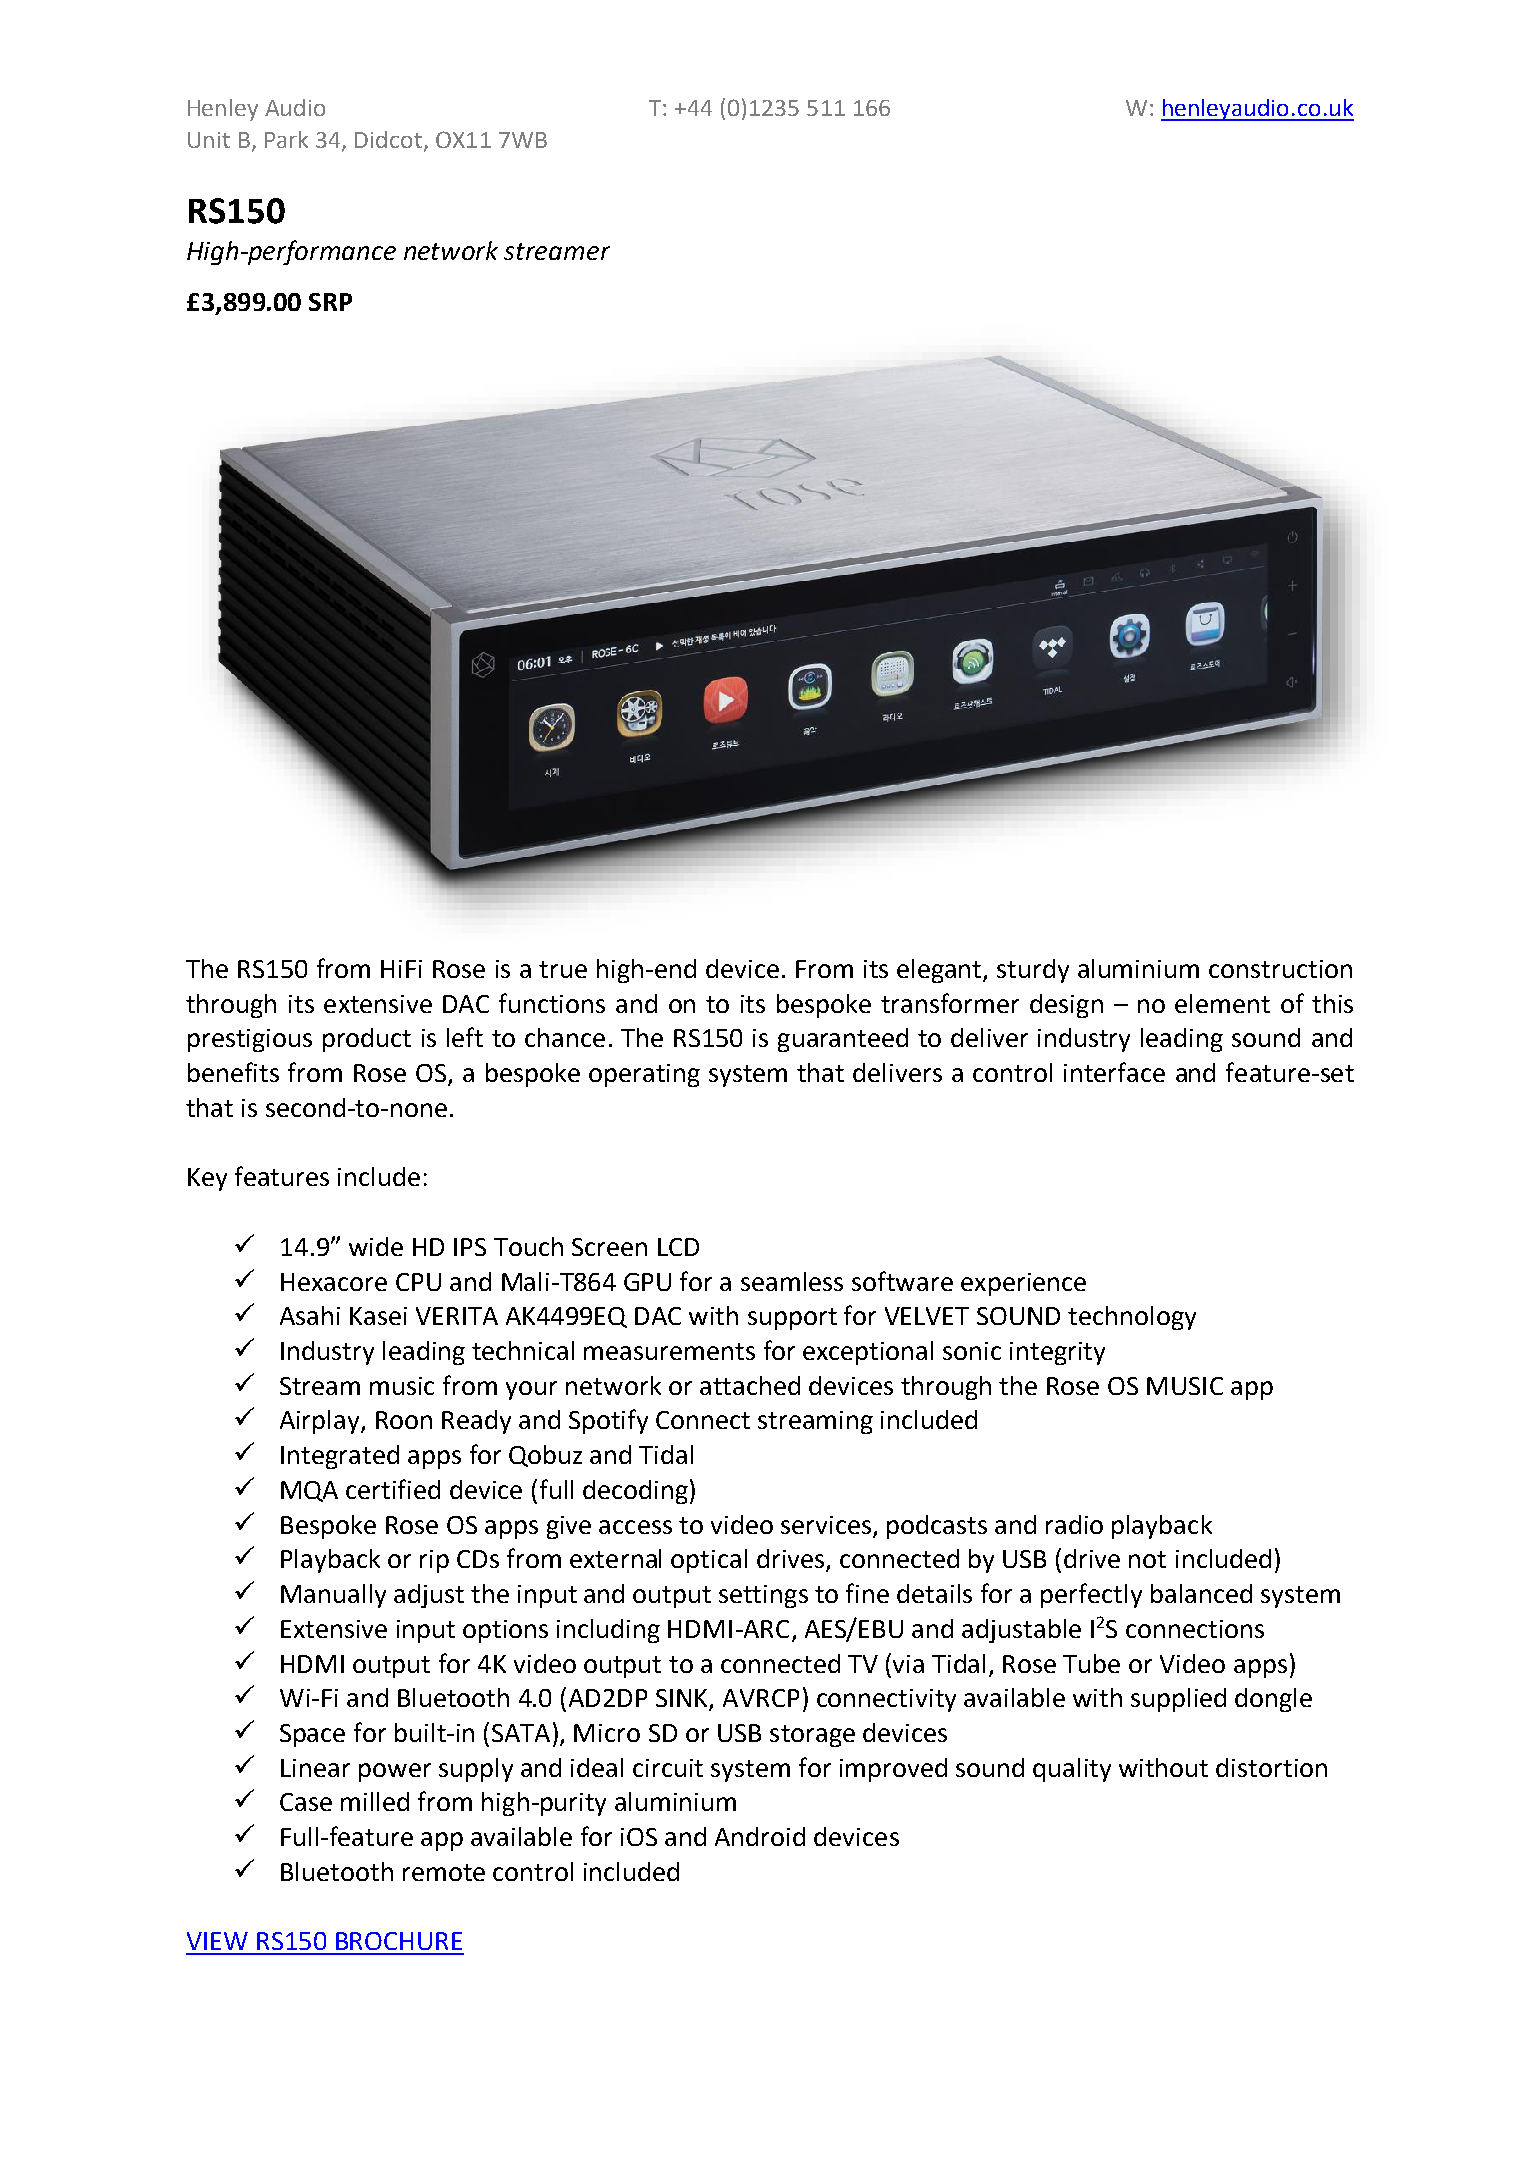 The width and height of the screenshot is (1540, 2177). What do you see at coordinates (286, 139) in the screenshot?
I see `Park` at bounding box center [286, 139].
